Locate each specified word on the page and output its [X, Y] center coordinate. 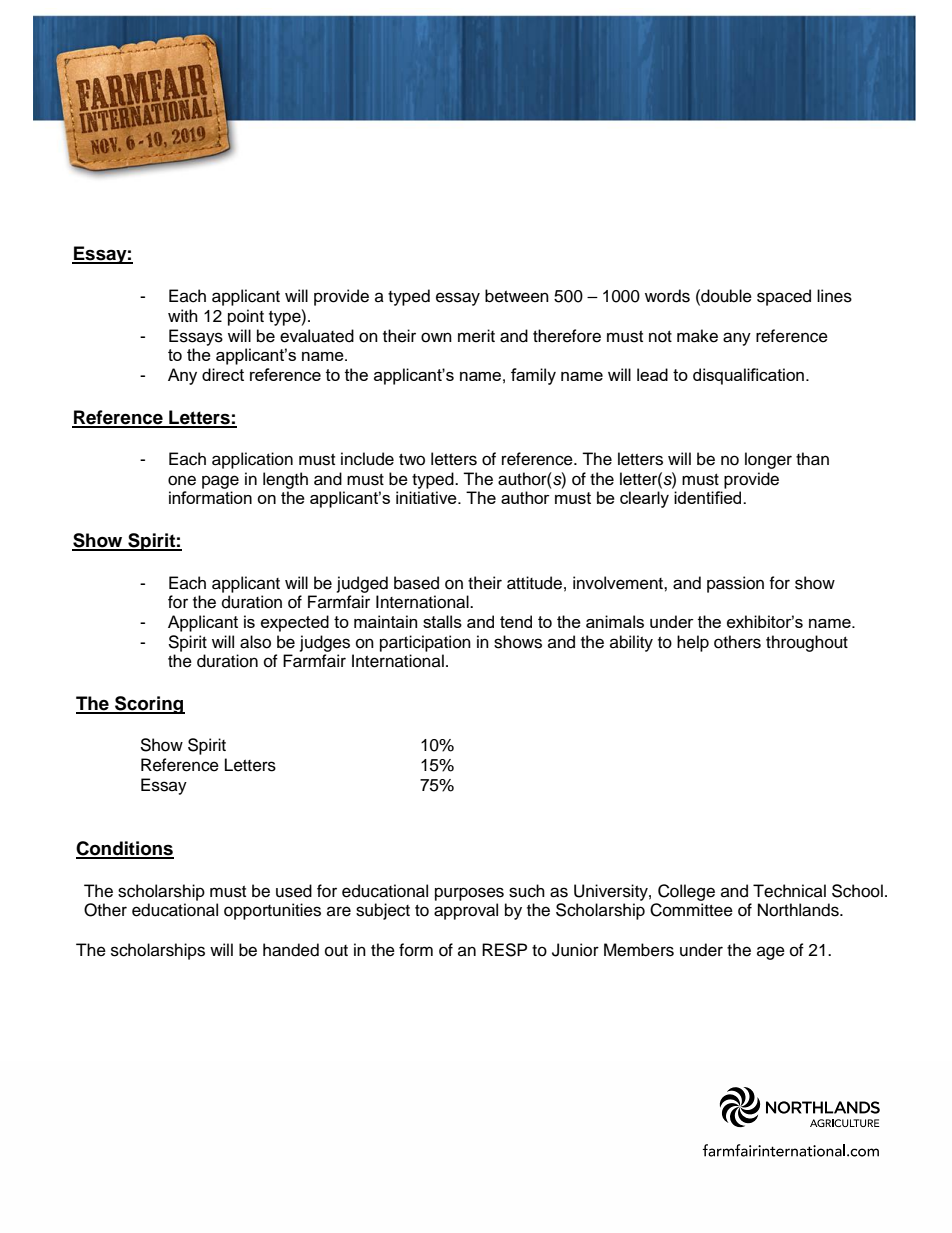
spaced [784, 297]
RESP [504, 950]
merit [476, 336]
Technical [789, 891]
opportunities [272, 911]
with [183, 315]
